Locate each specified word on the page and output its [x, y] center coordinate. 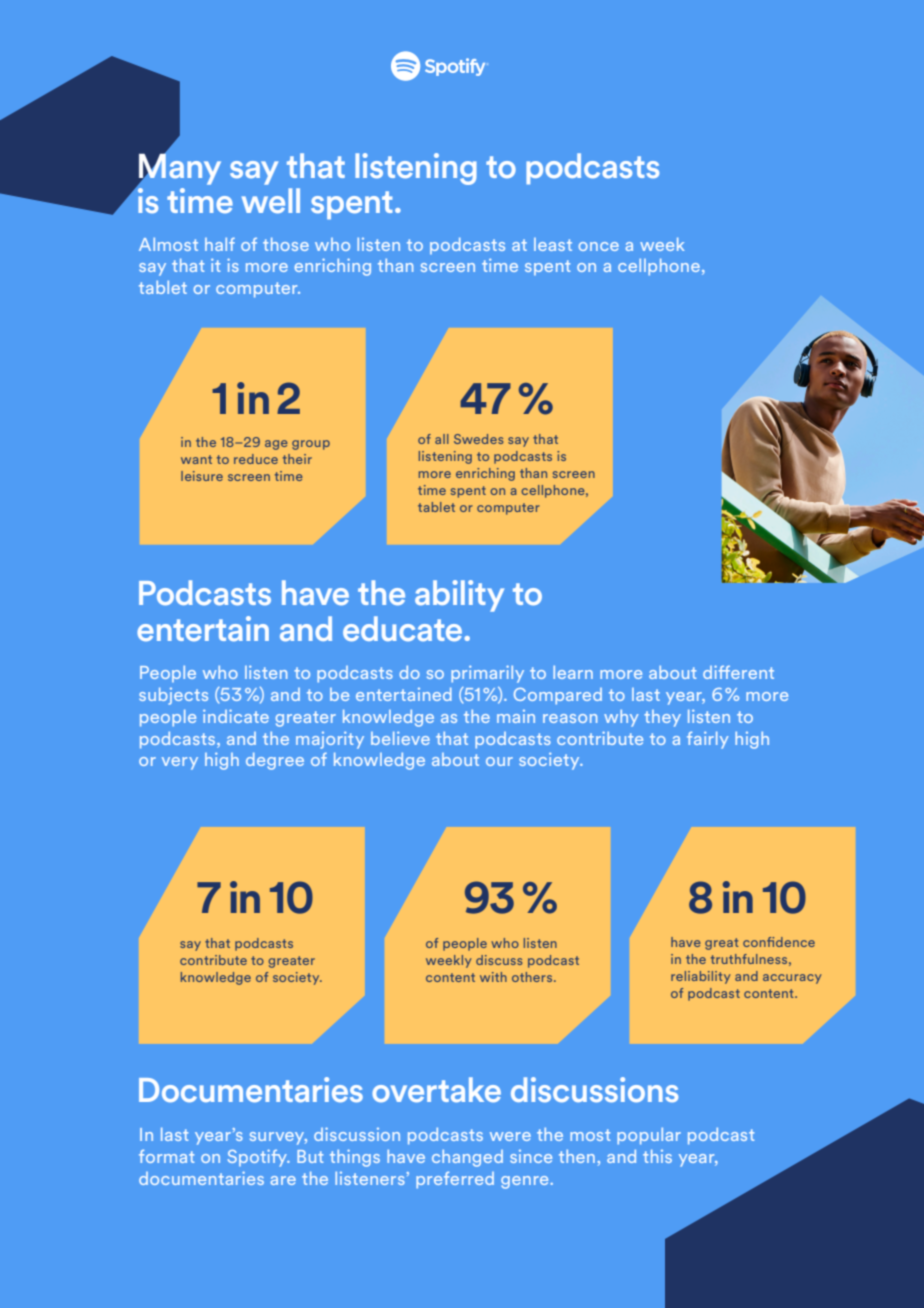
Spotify [258, 1158]
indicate [236, 716]
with [493, 977]
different [738, 672]
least [553, 244]
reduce [256, 459]
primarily [487, 674]
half [220, 244]
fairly [708, 740]
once [598, 246]
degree [275, 761]
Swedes [478, 439]
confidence [779, 942]
